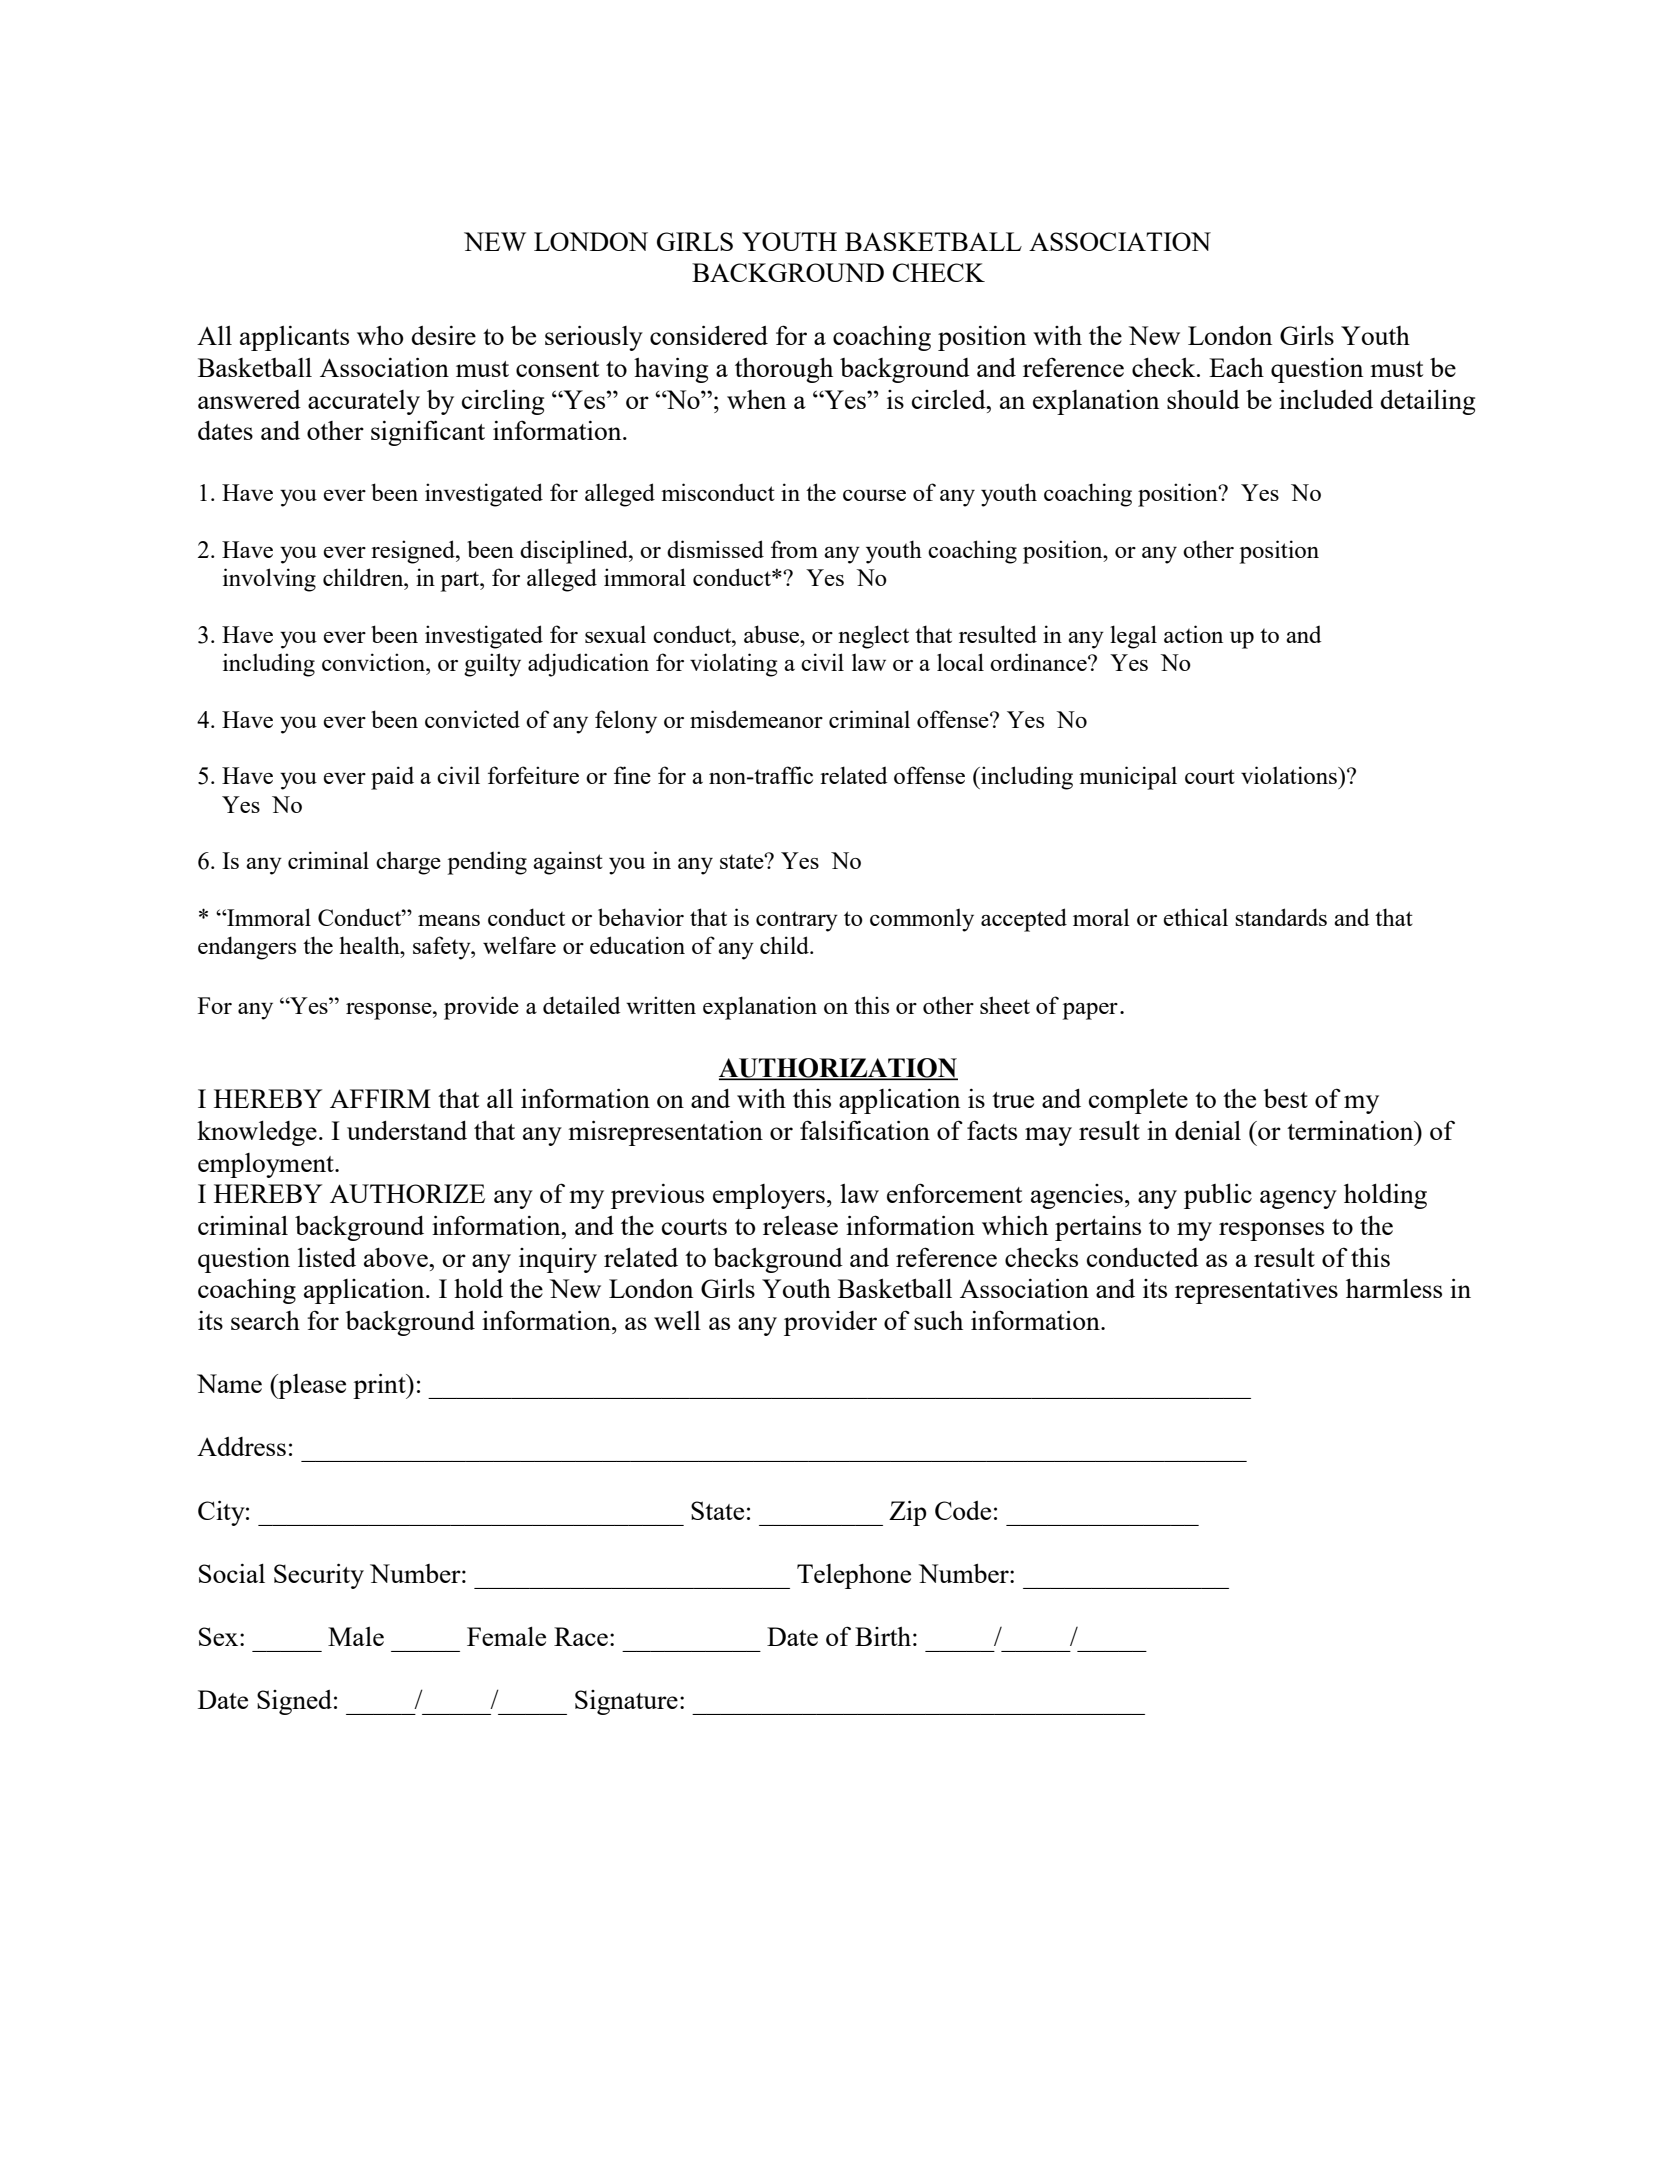 Image resolution: width=1676 pixels, height=2168 pixels. I want to click on Security, so click(319, 1576).
